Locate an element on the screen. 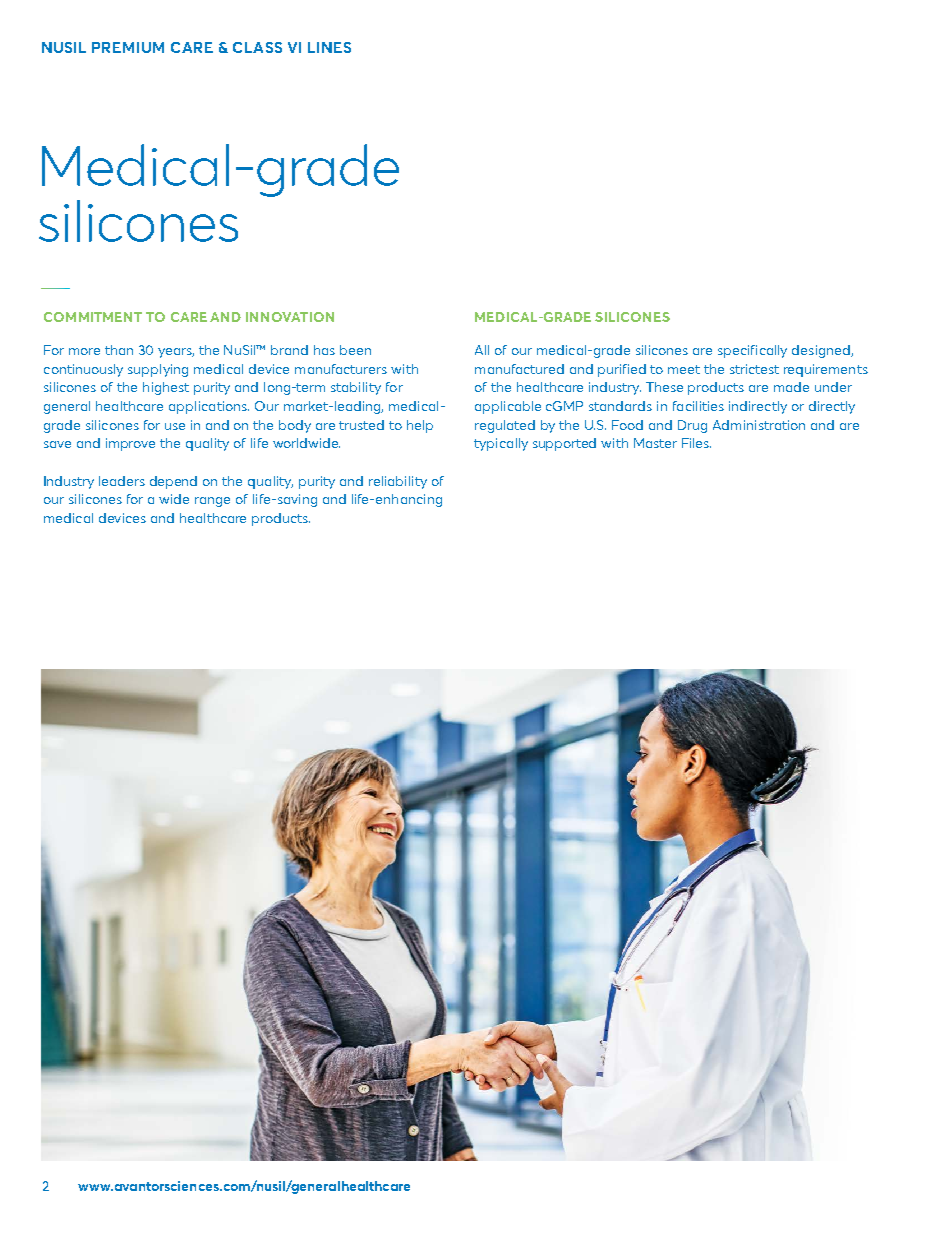 This screenshot has height=1233, width=952. Files is located at coordinates (696, 443).
